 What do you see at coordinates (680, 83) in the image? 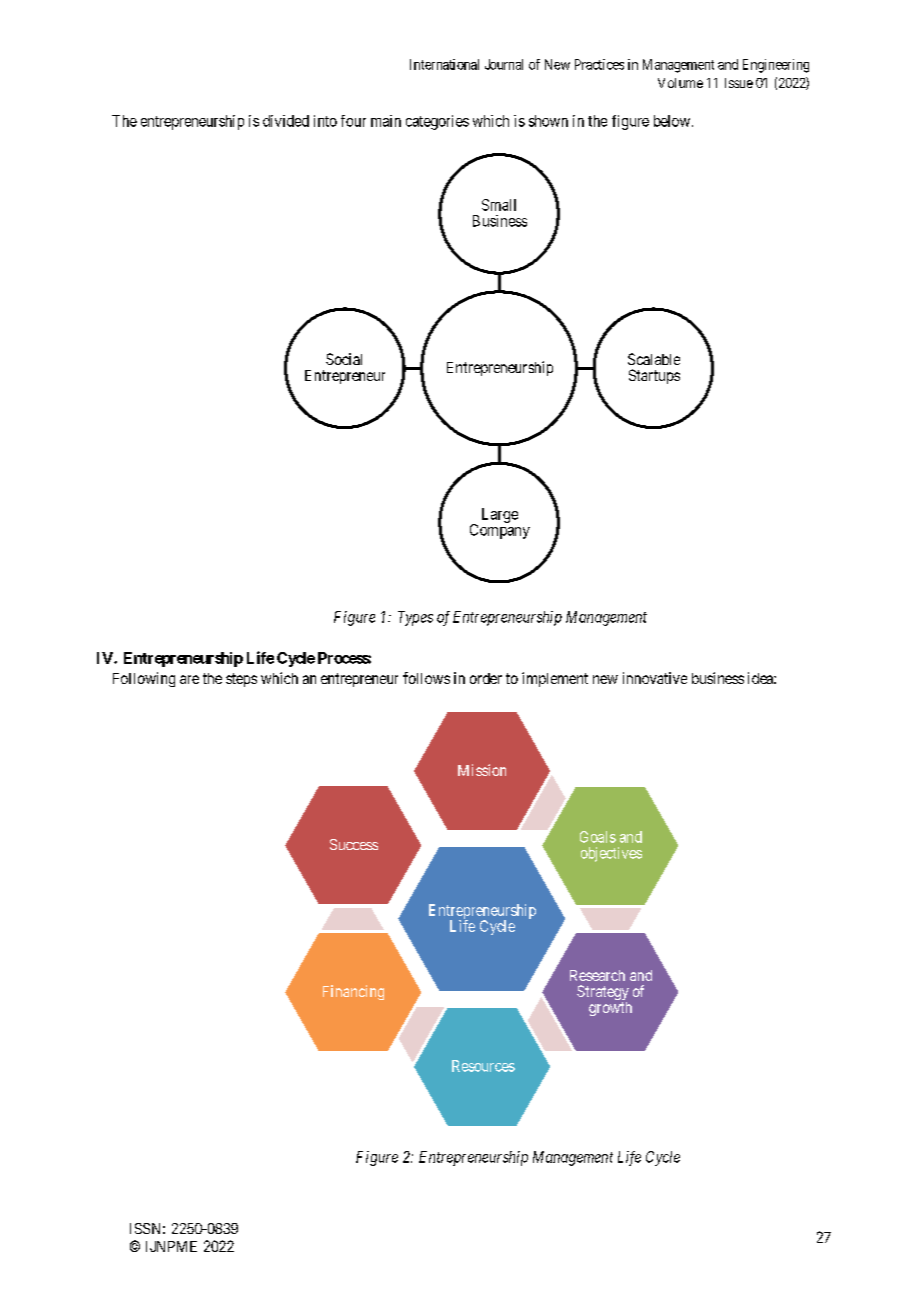
I see `Volume` at bounding box center [680, 83].
